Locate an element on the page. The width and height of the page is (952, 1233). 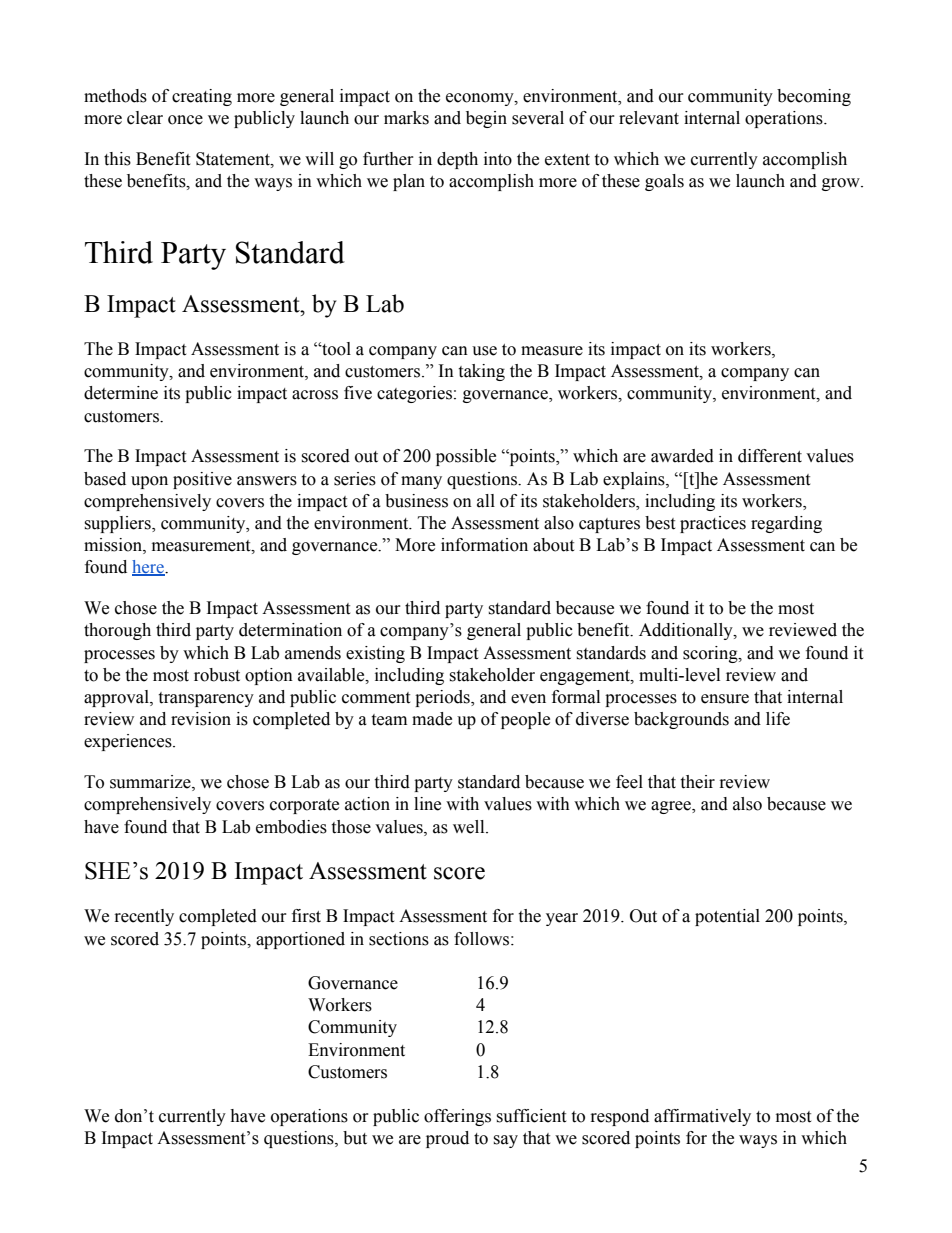
but is located at coordinates (355, 1138).
